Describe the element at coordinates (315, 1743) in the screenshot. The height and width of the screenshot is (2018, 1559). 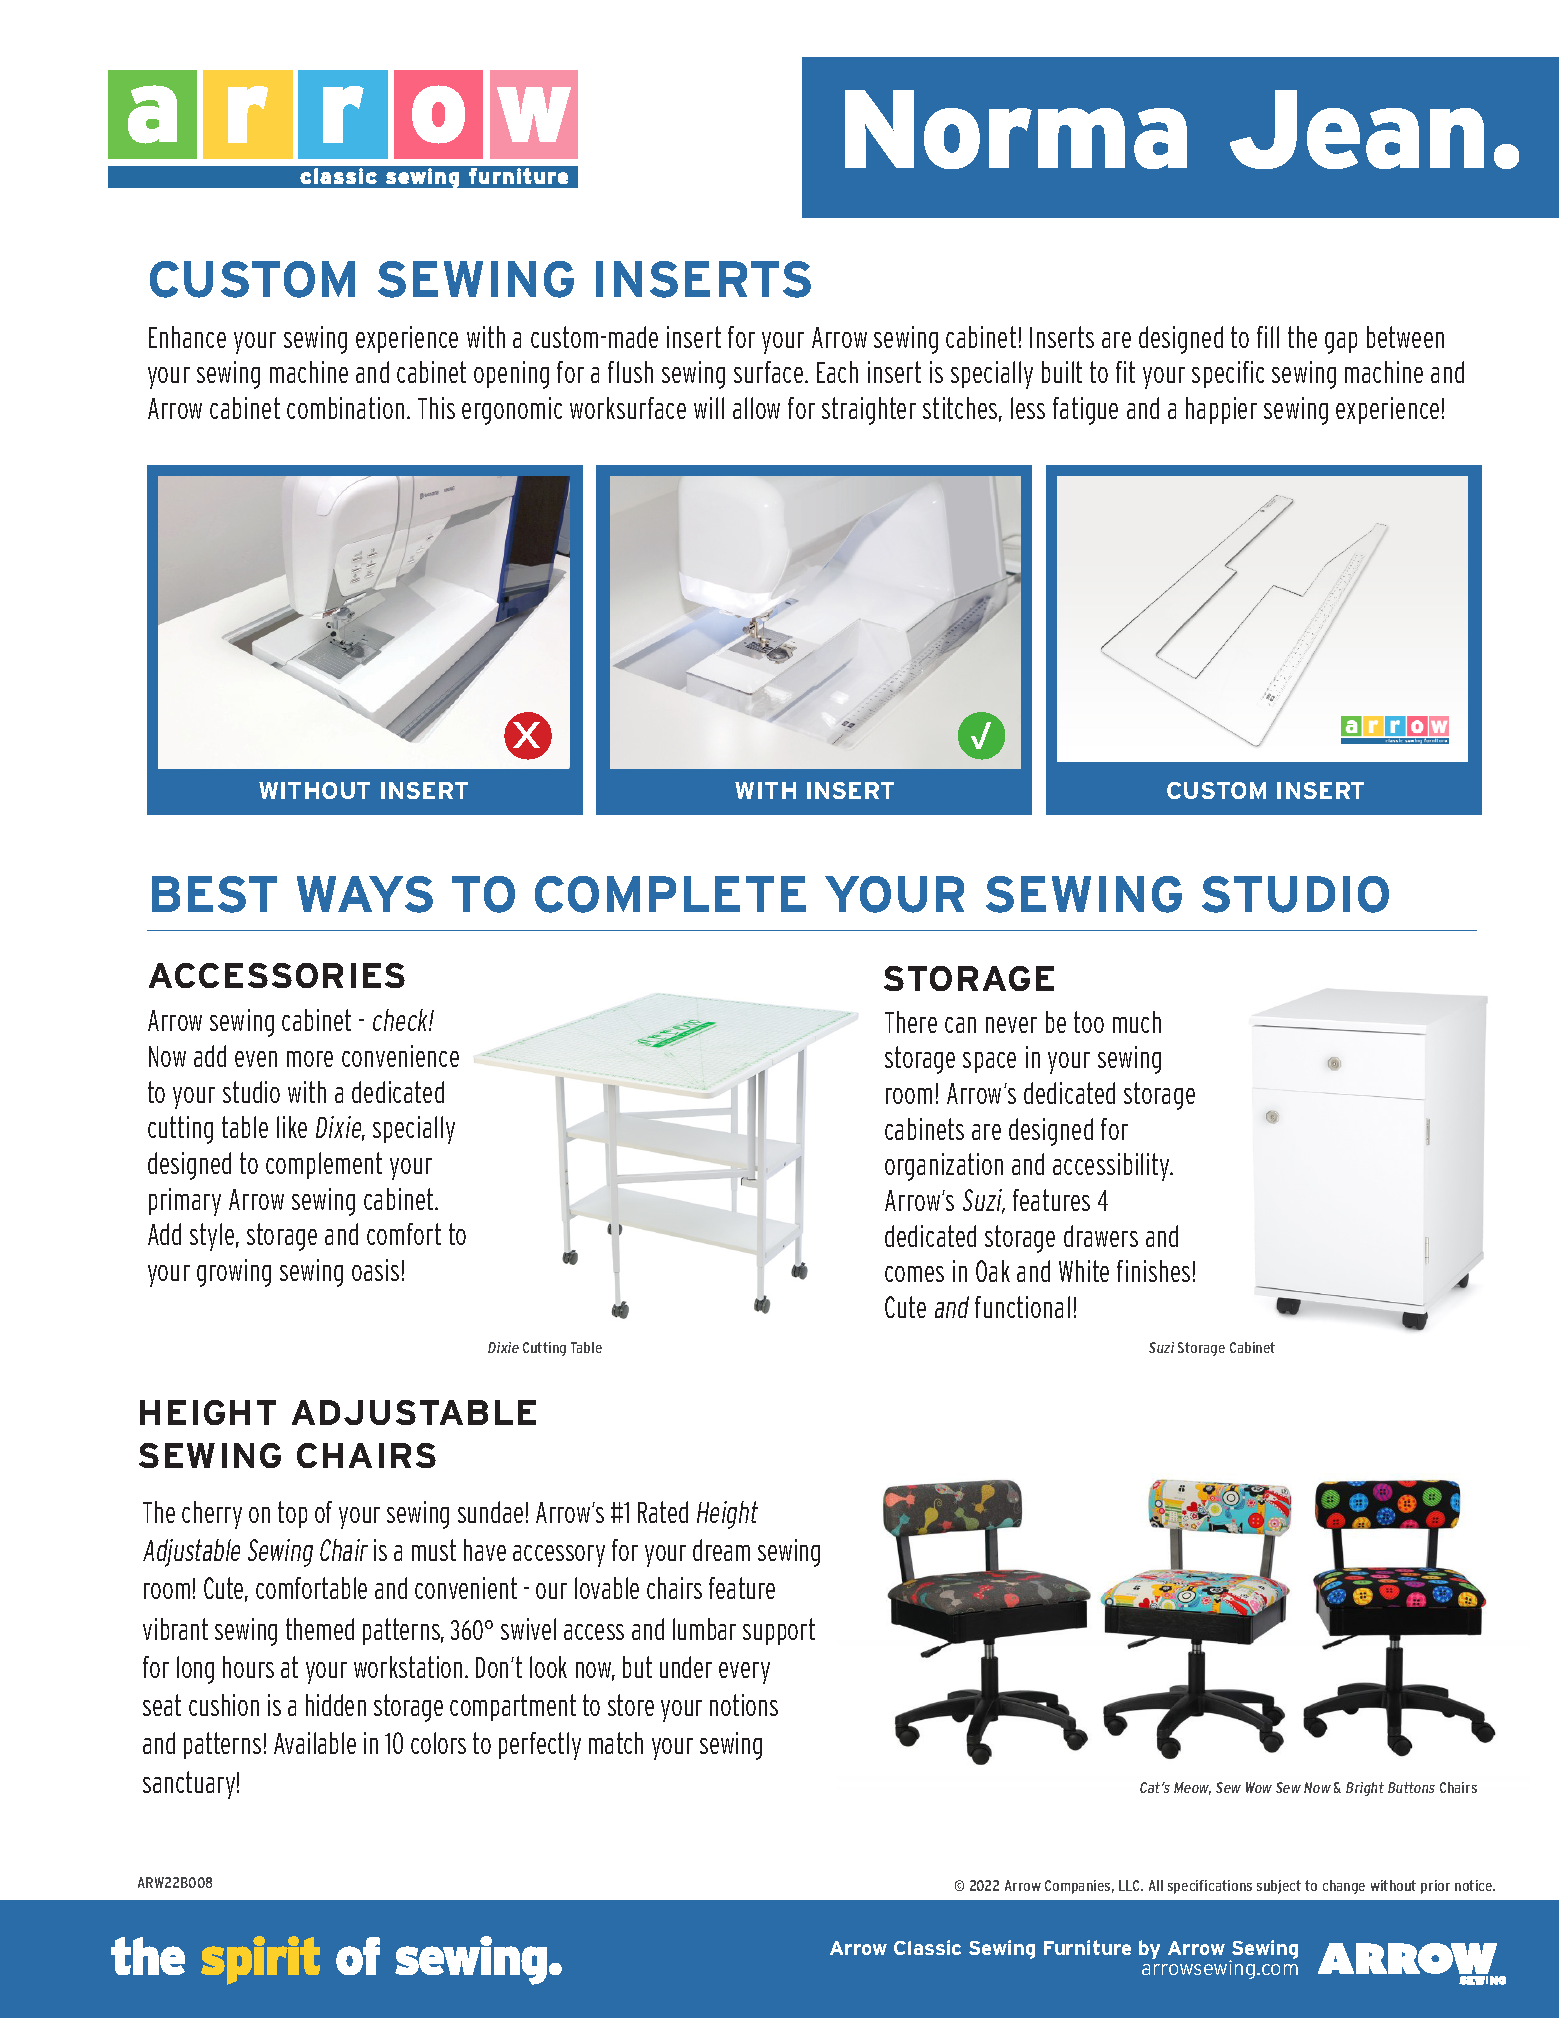
I see `Available` at that location.
